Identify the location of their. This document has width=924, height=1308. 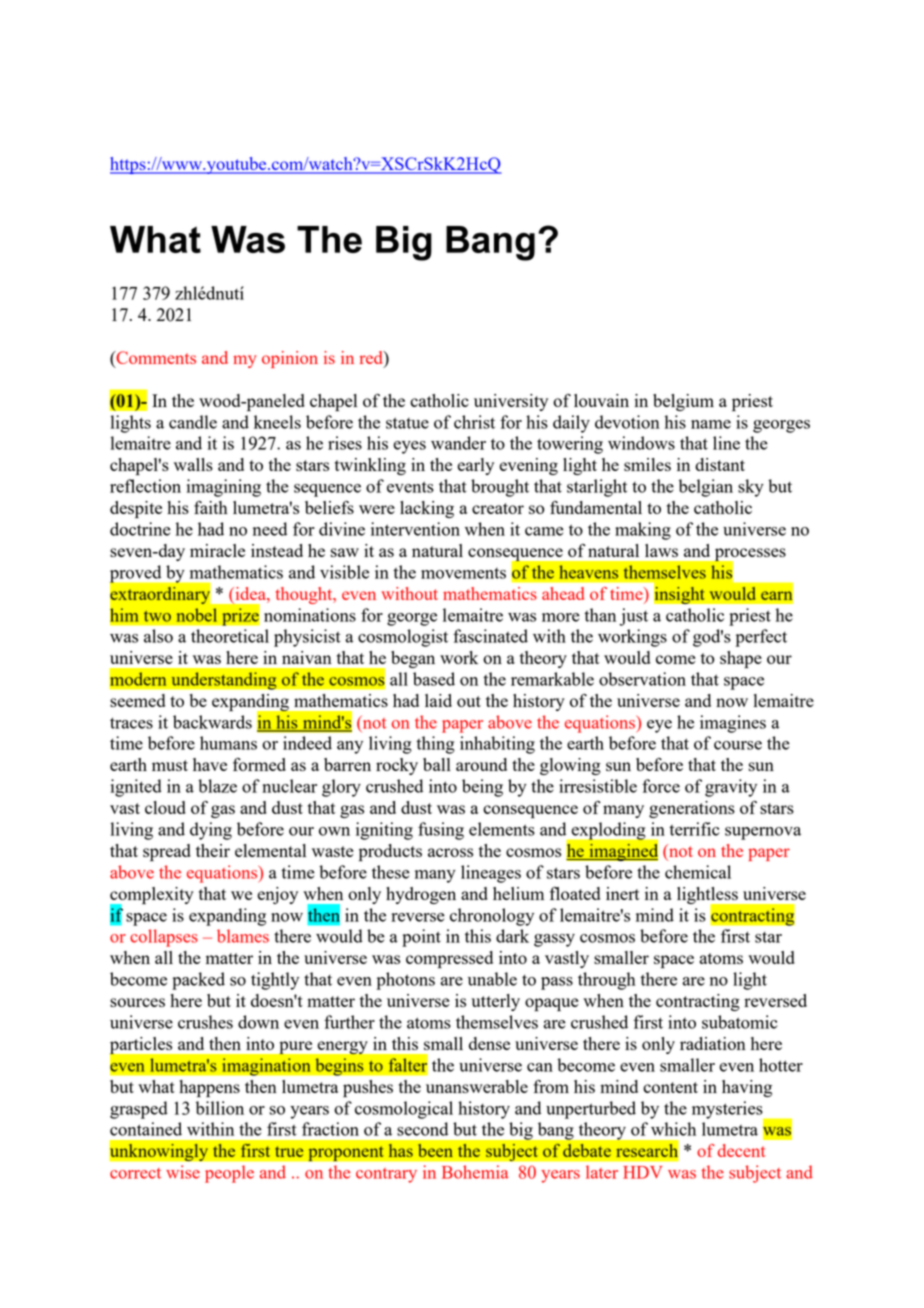
(213, 850).
